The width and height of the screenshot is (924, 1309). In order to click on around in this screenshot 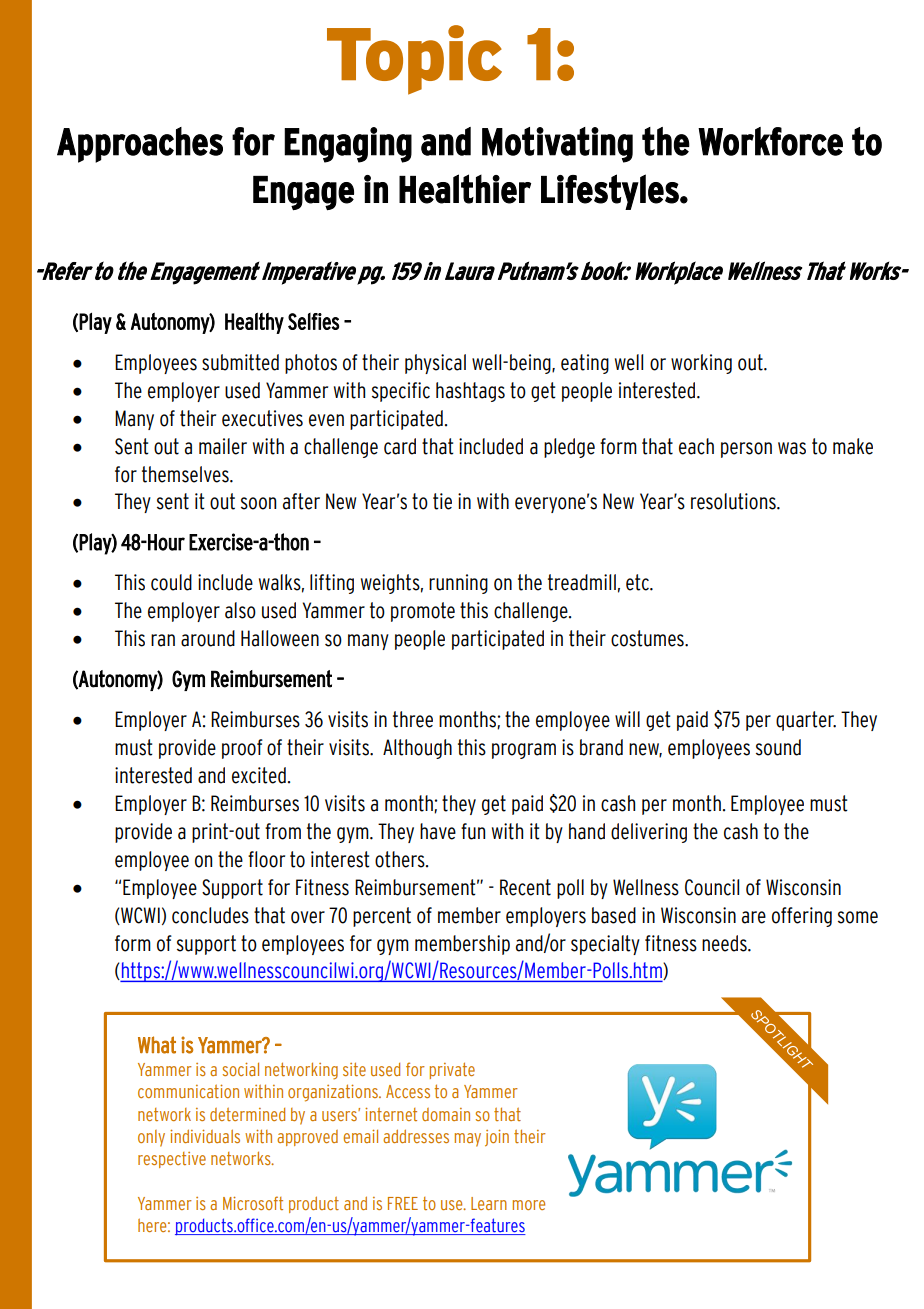, I will do `click(208, 638)`.
